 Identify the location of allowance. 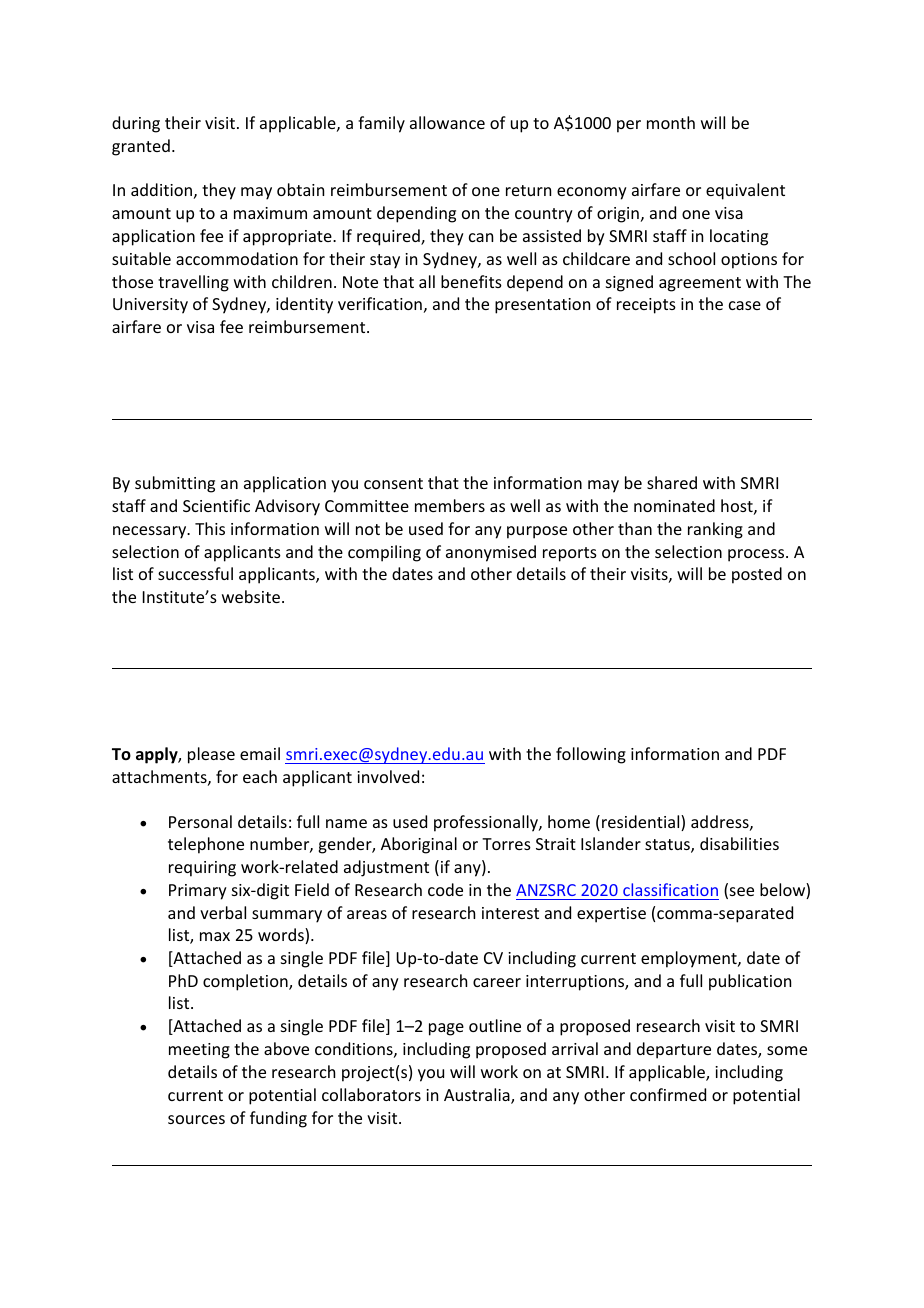
(447, 122).
